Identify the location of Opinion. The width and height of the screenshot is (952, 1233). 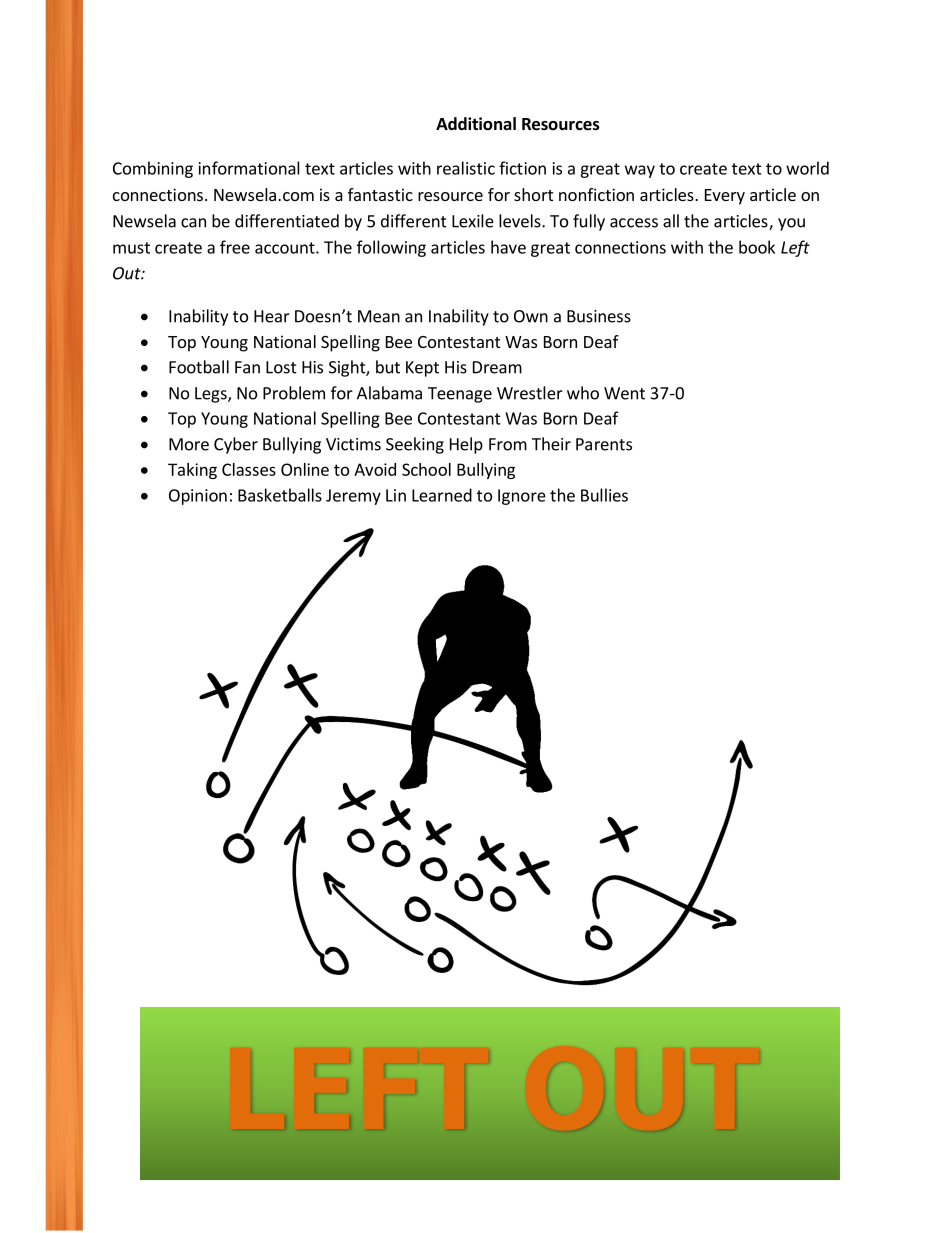
(198, 497).
